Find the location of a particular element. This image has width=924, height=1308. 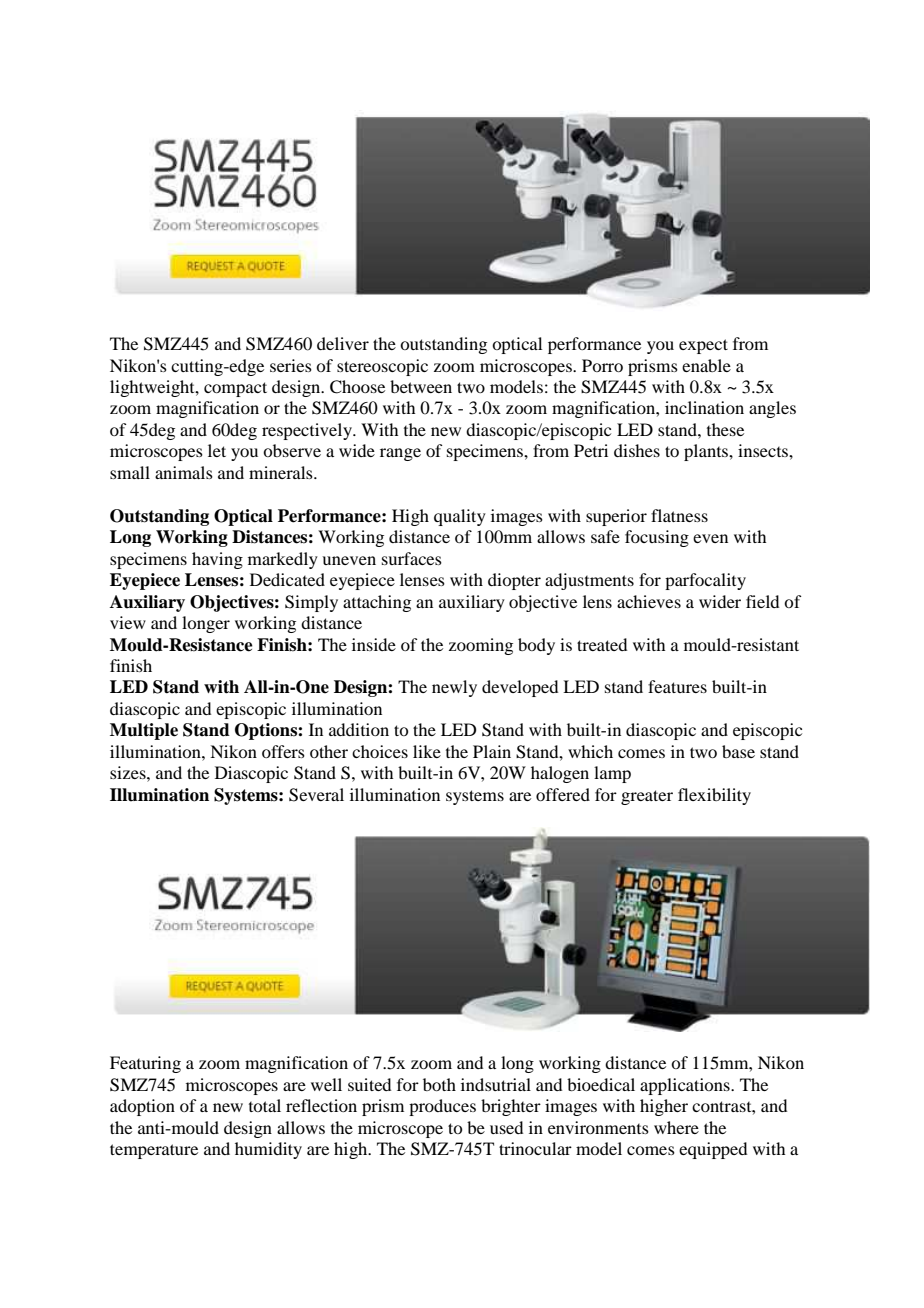

Several is located at coordinates (316, 795).
